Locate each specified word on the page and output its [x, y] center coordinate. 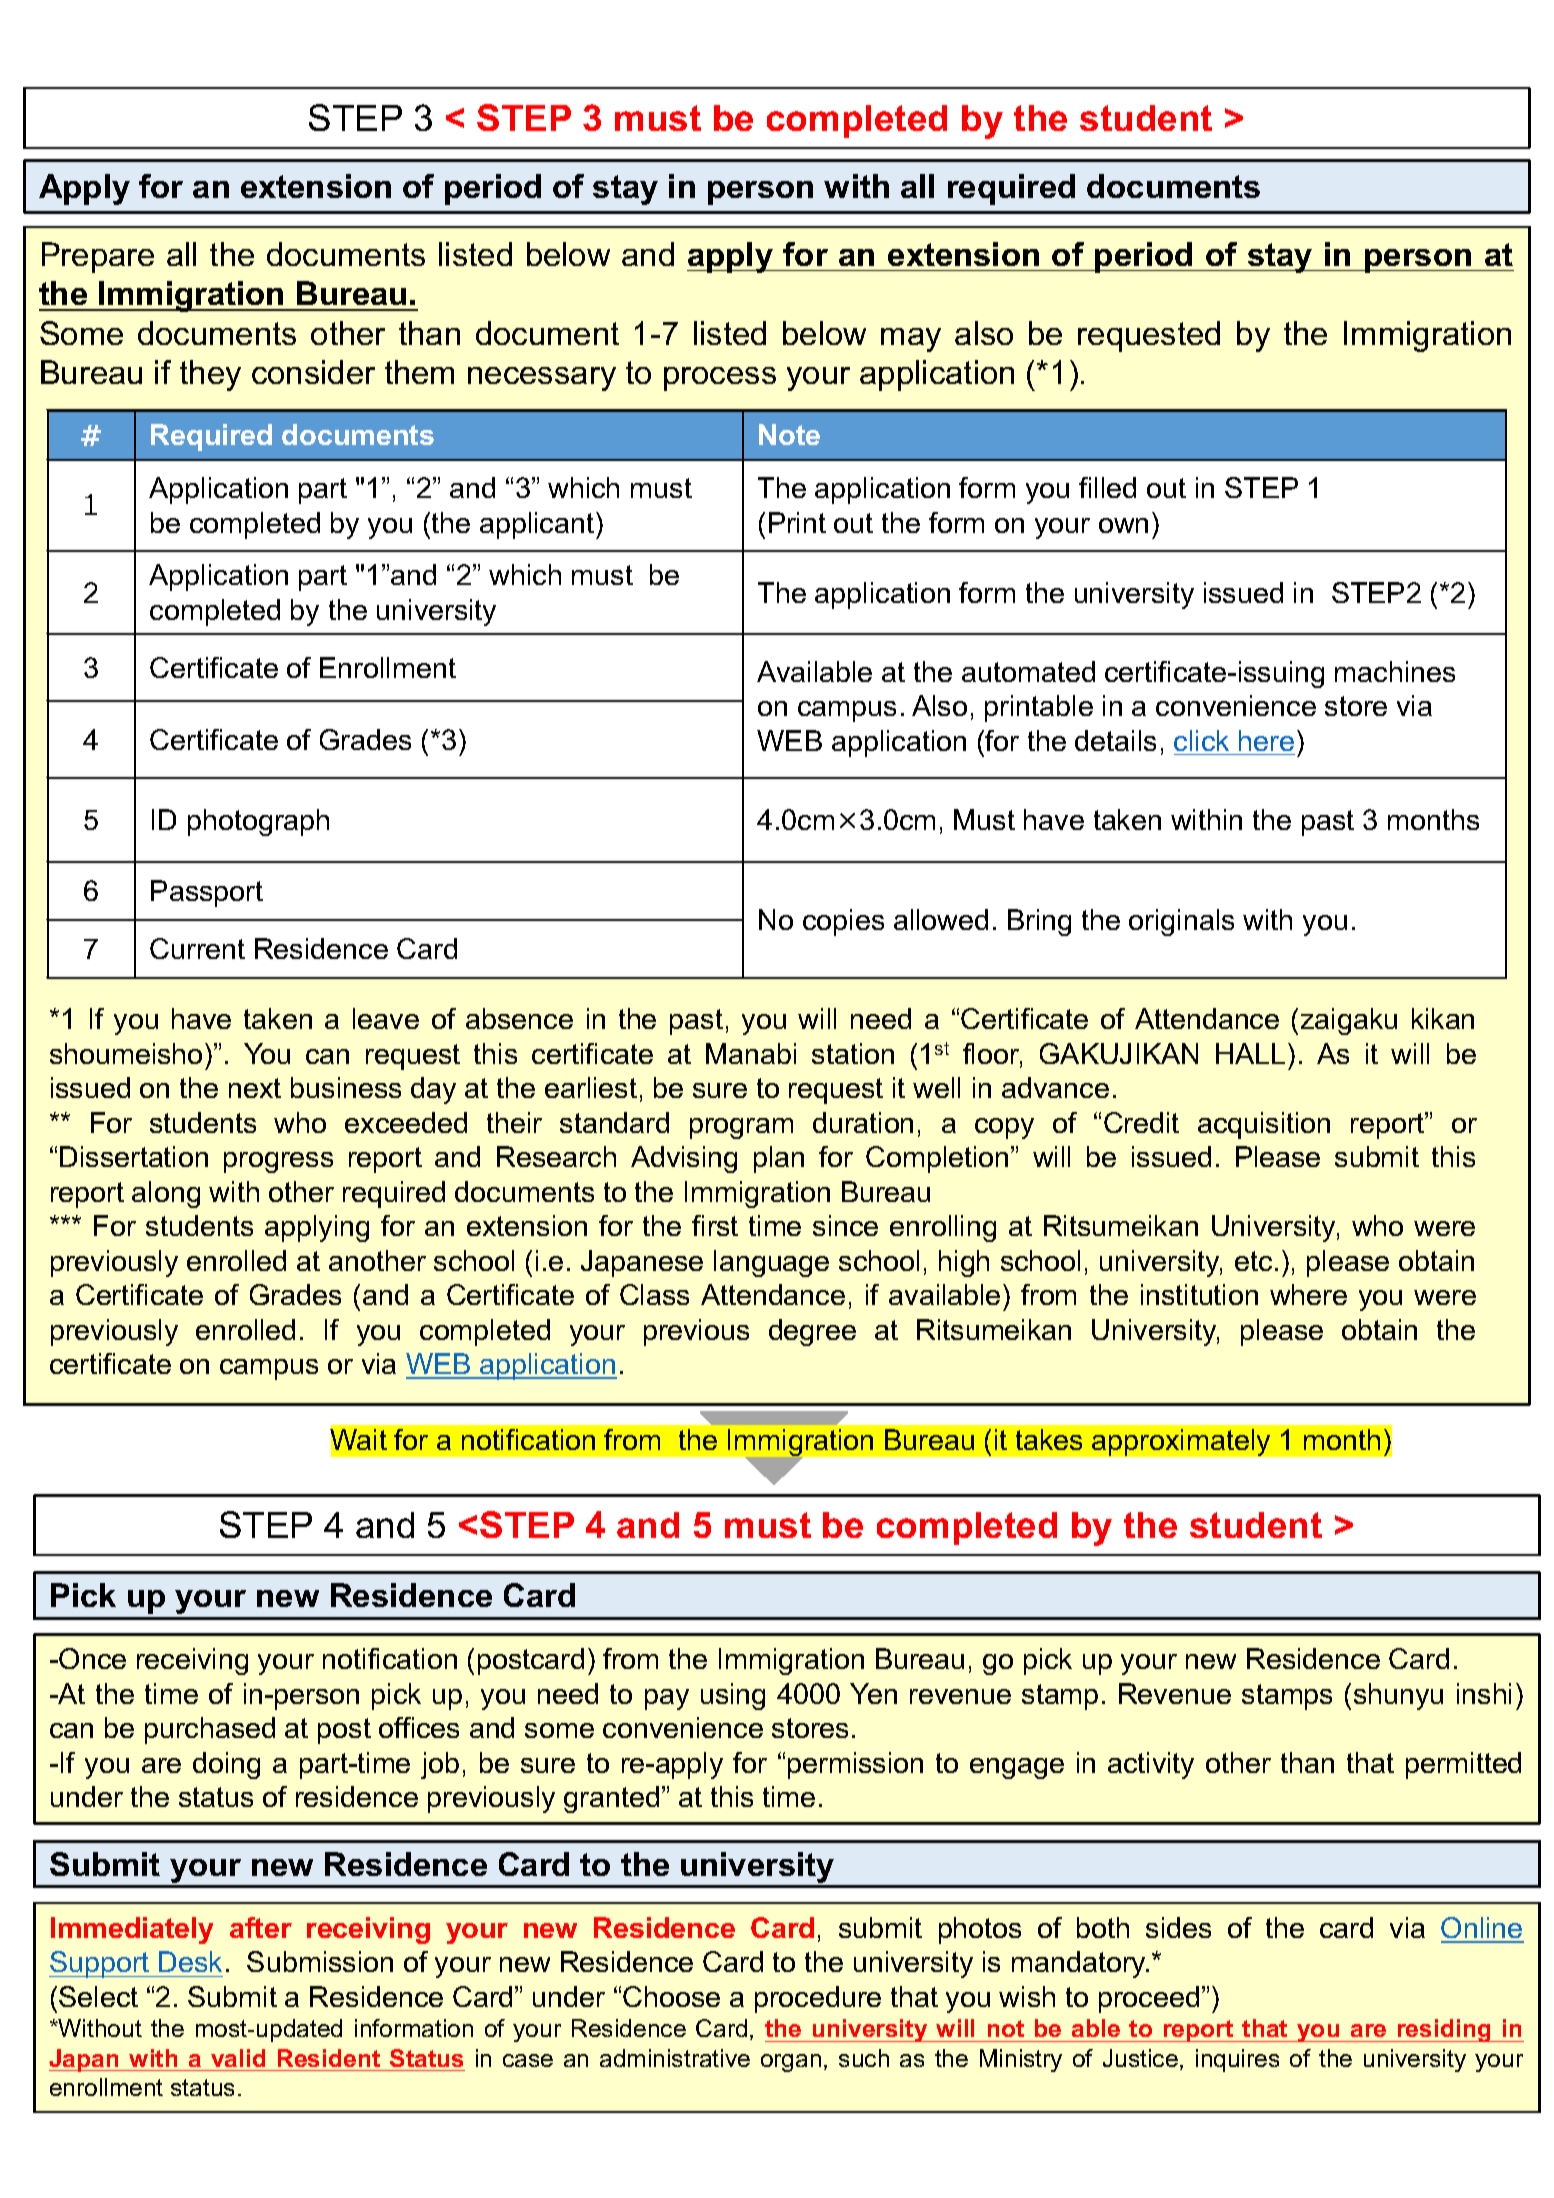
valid [238, 2058]
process [720, 379]
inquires [1237, 2060]
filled [1107, 487]
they [210, 375]
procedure [818, 1999]
